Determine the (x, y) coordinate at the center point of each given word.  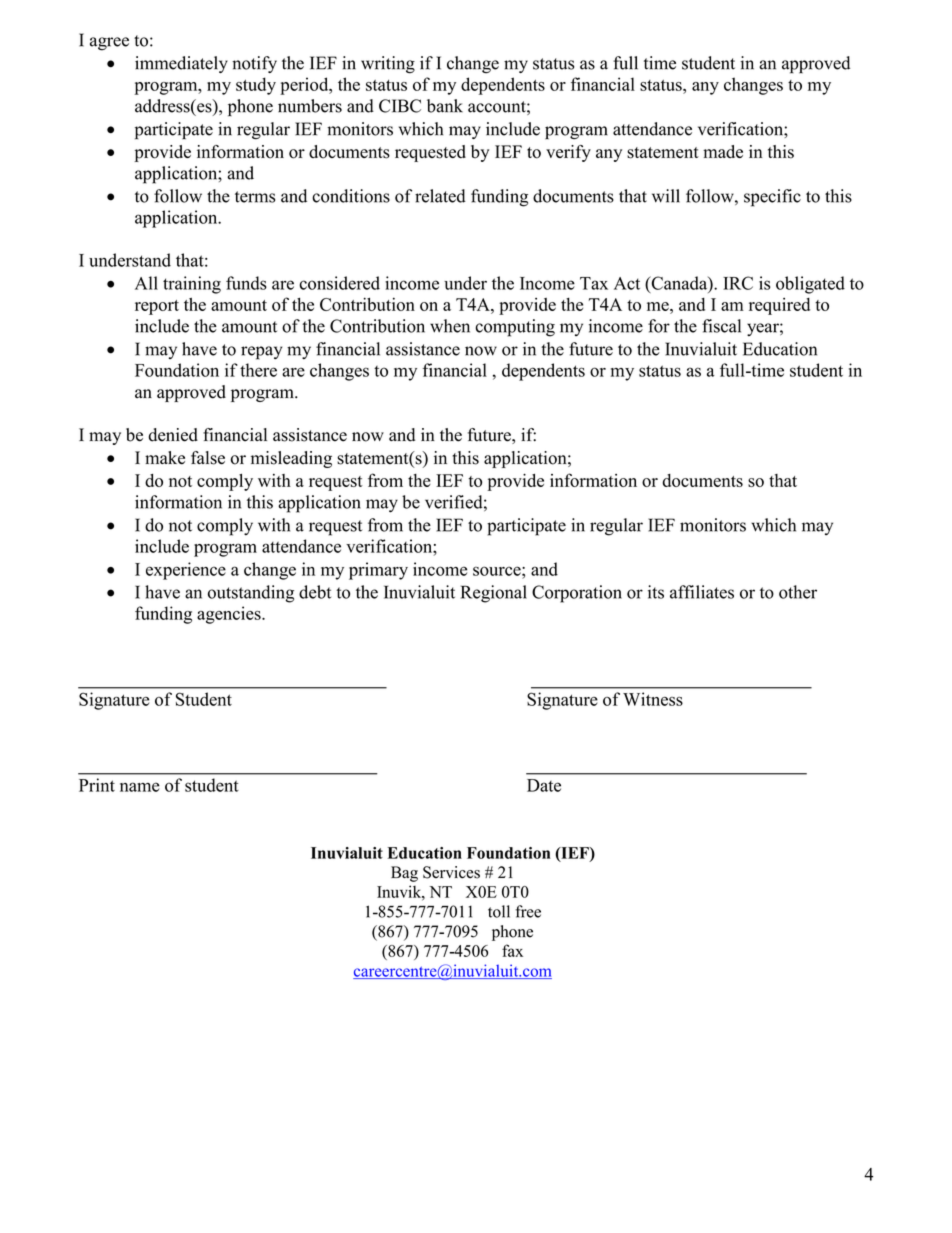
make (165, 458)
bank (445, 106)
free (528, 911)
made (723, 151)
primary (378, 571)
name (140, 787)
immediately (181, 64)
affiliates (702, 592)
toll (499, 911)
